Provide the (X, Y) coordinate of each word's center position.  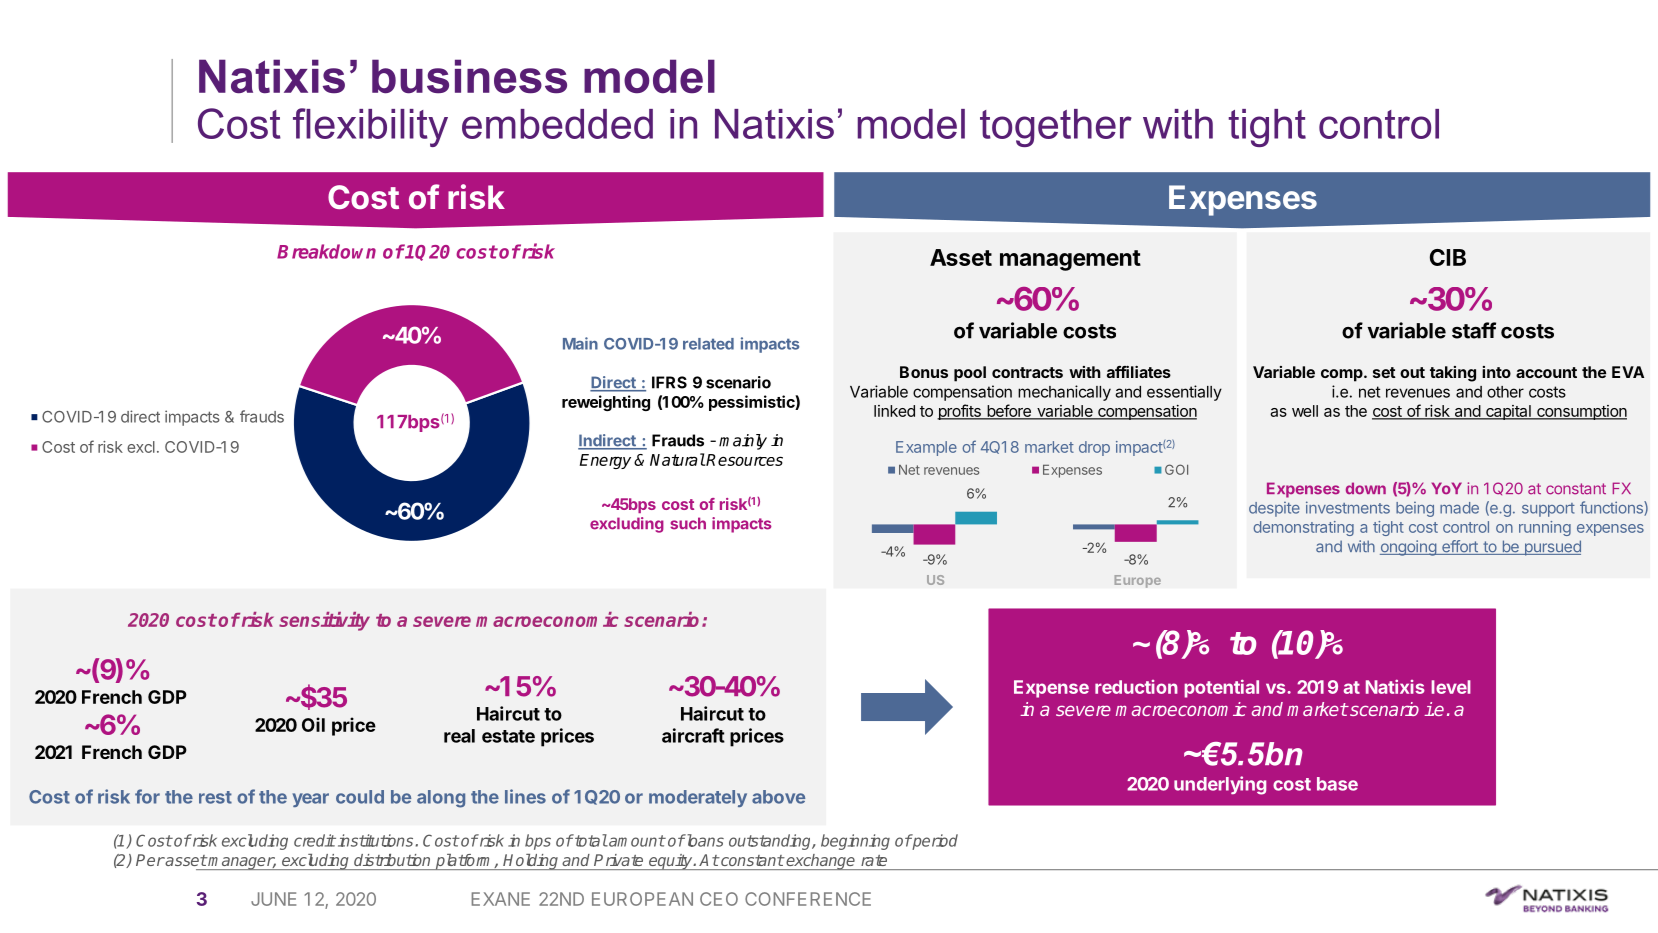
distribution (392, 860)
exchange (821, 862)
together (1056, 128)
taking (1453, 374)
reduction (1136, 687)
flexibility (370, 127)
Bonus (924, 372)
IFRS (669, 382)
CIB (1448, 257)
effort (1460, 547)
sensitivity (324, 621)
